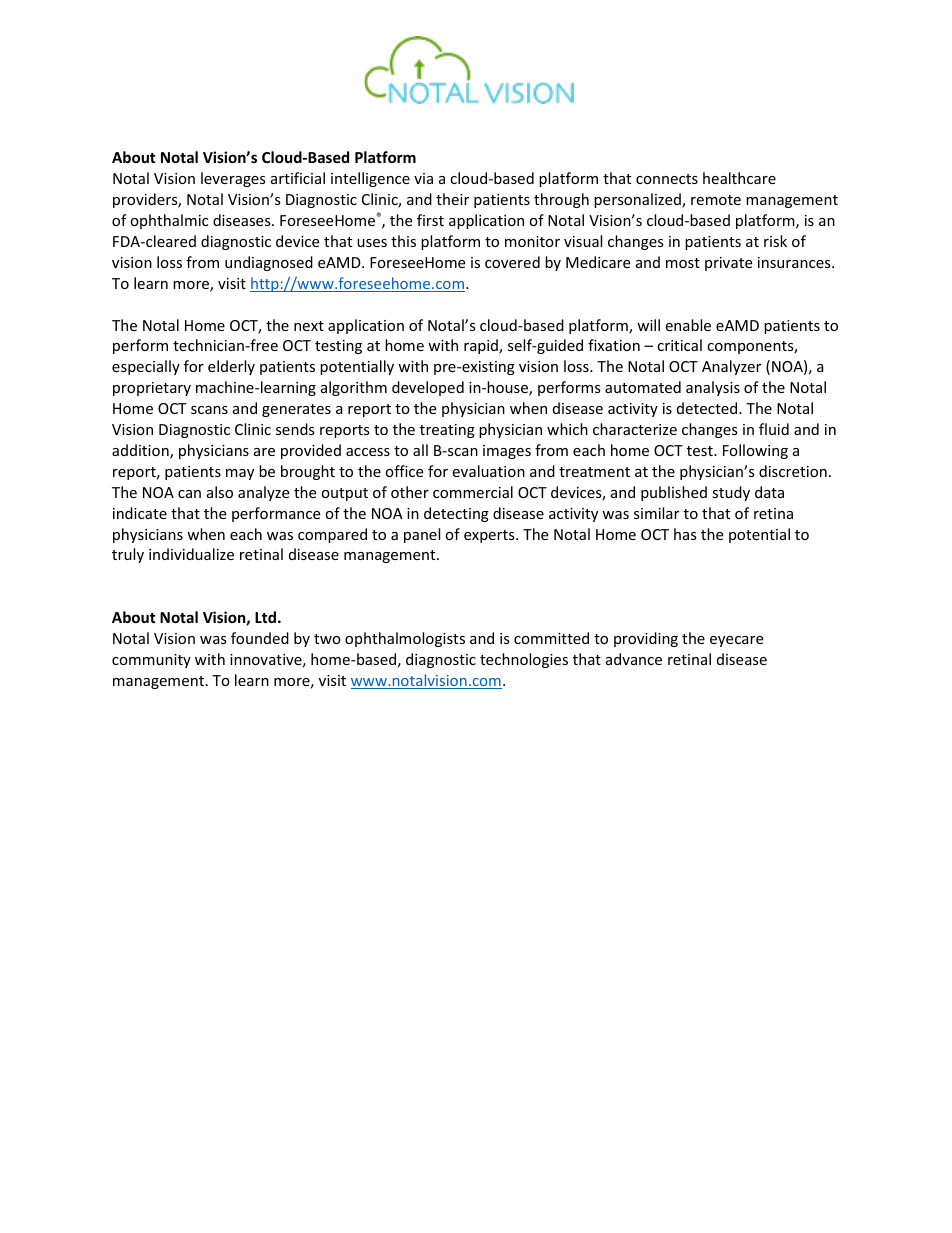 The height and width of the screenshot is (1233, 952). I want to click on leverages, so click(233, 179).
